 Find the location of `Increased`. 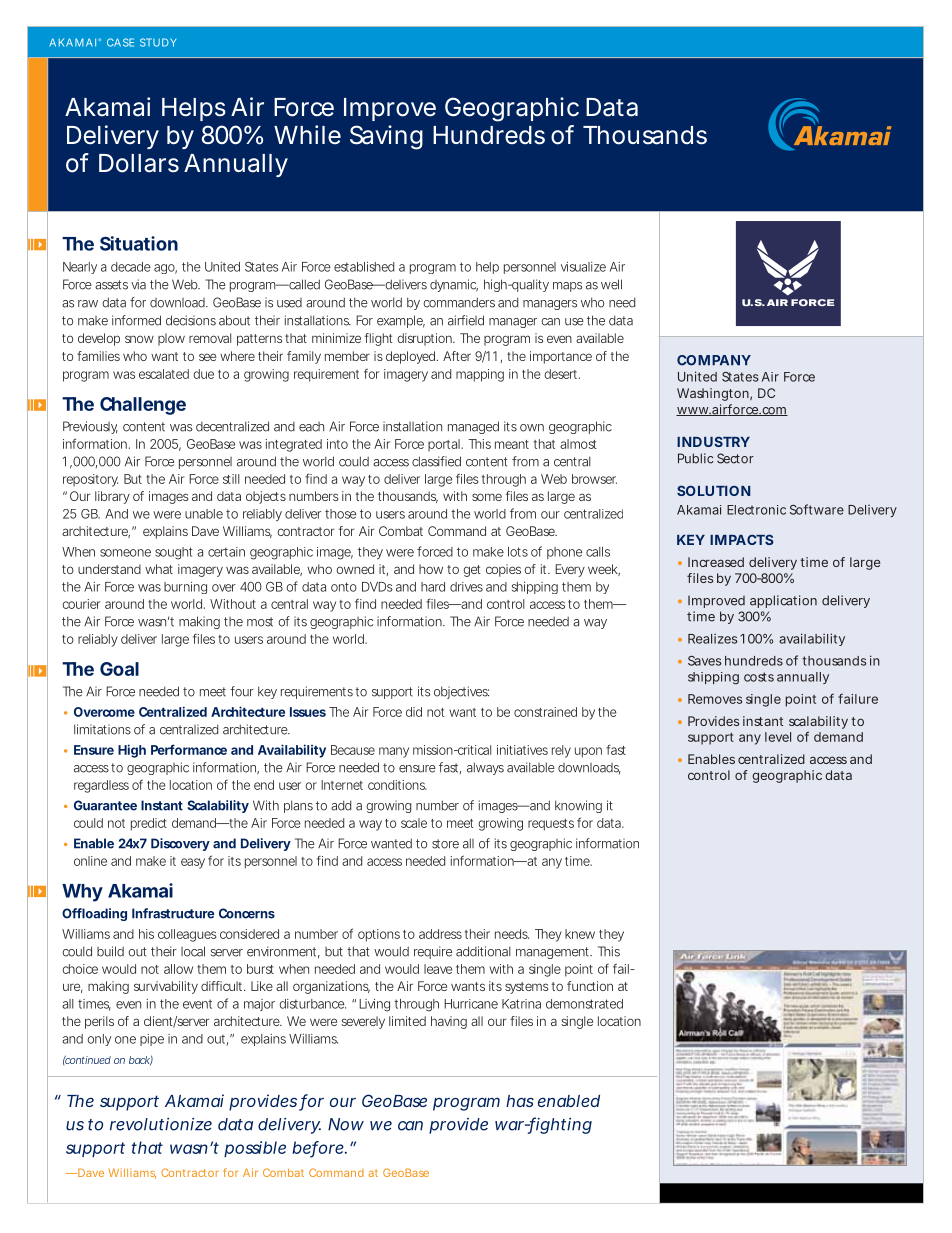

Increased is located at coordinates (716, 562).
